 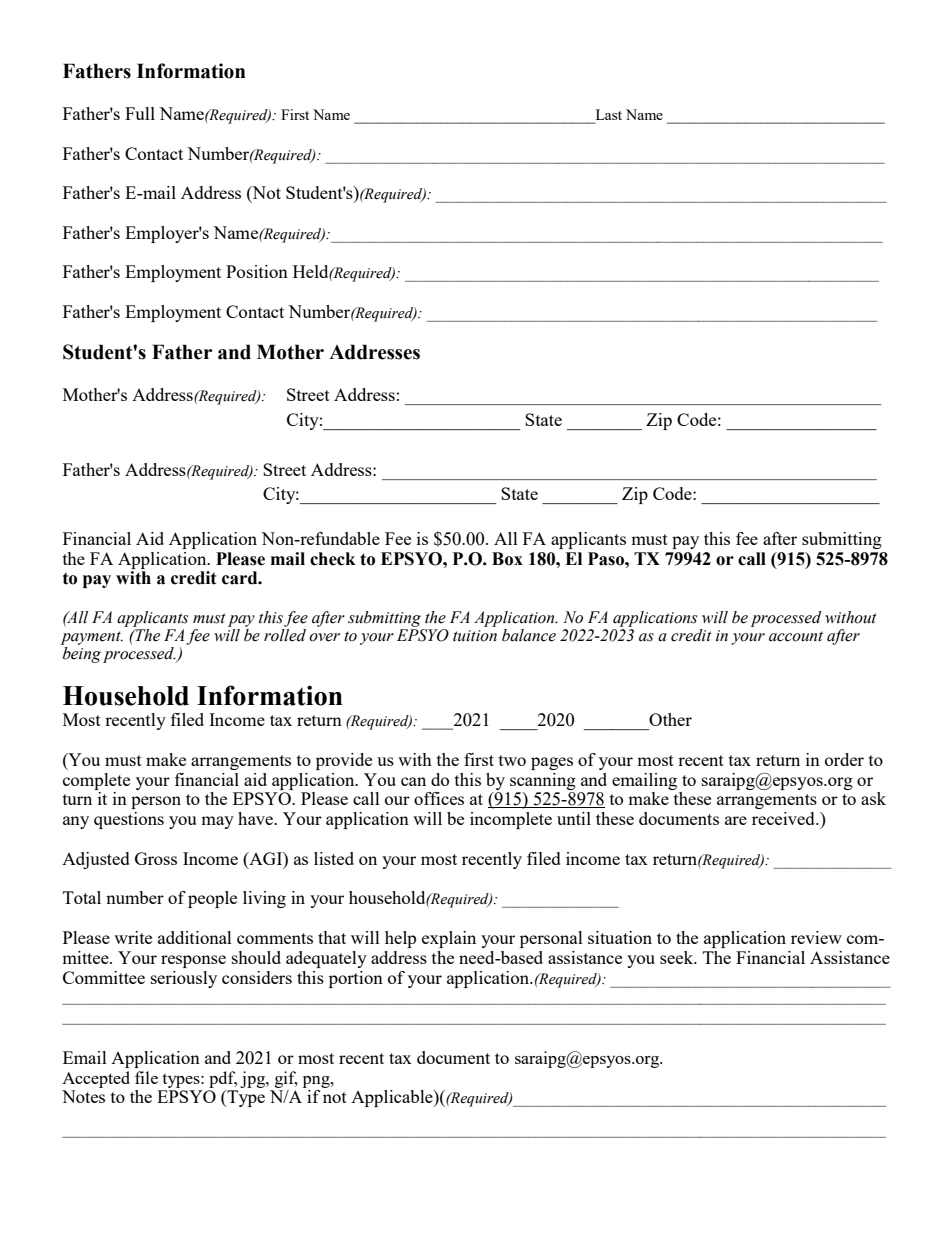 What do you see at coordinates (507, 559) in the screenshot?
I see `Box` at bounding box center [507, 559].
